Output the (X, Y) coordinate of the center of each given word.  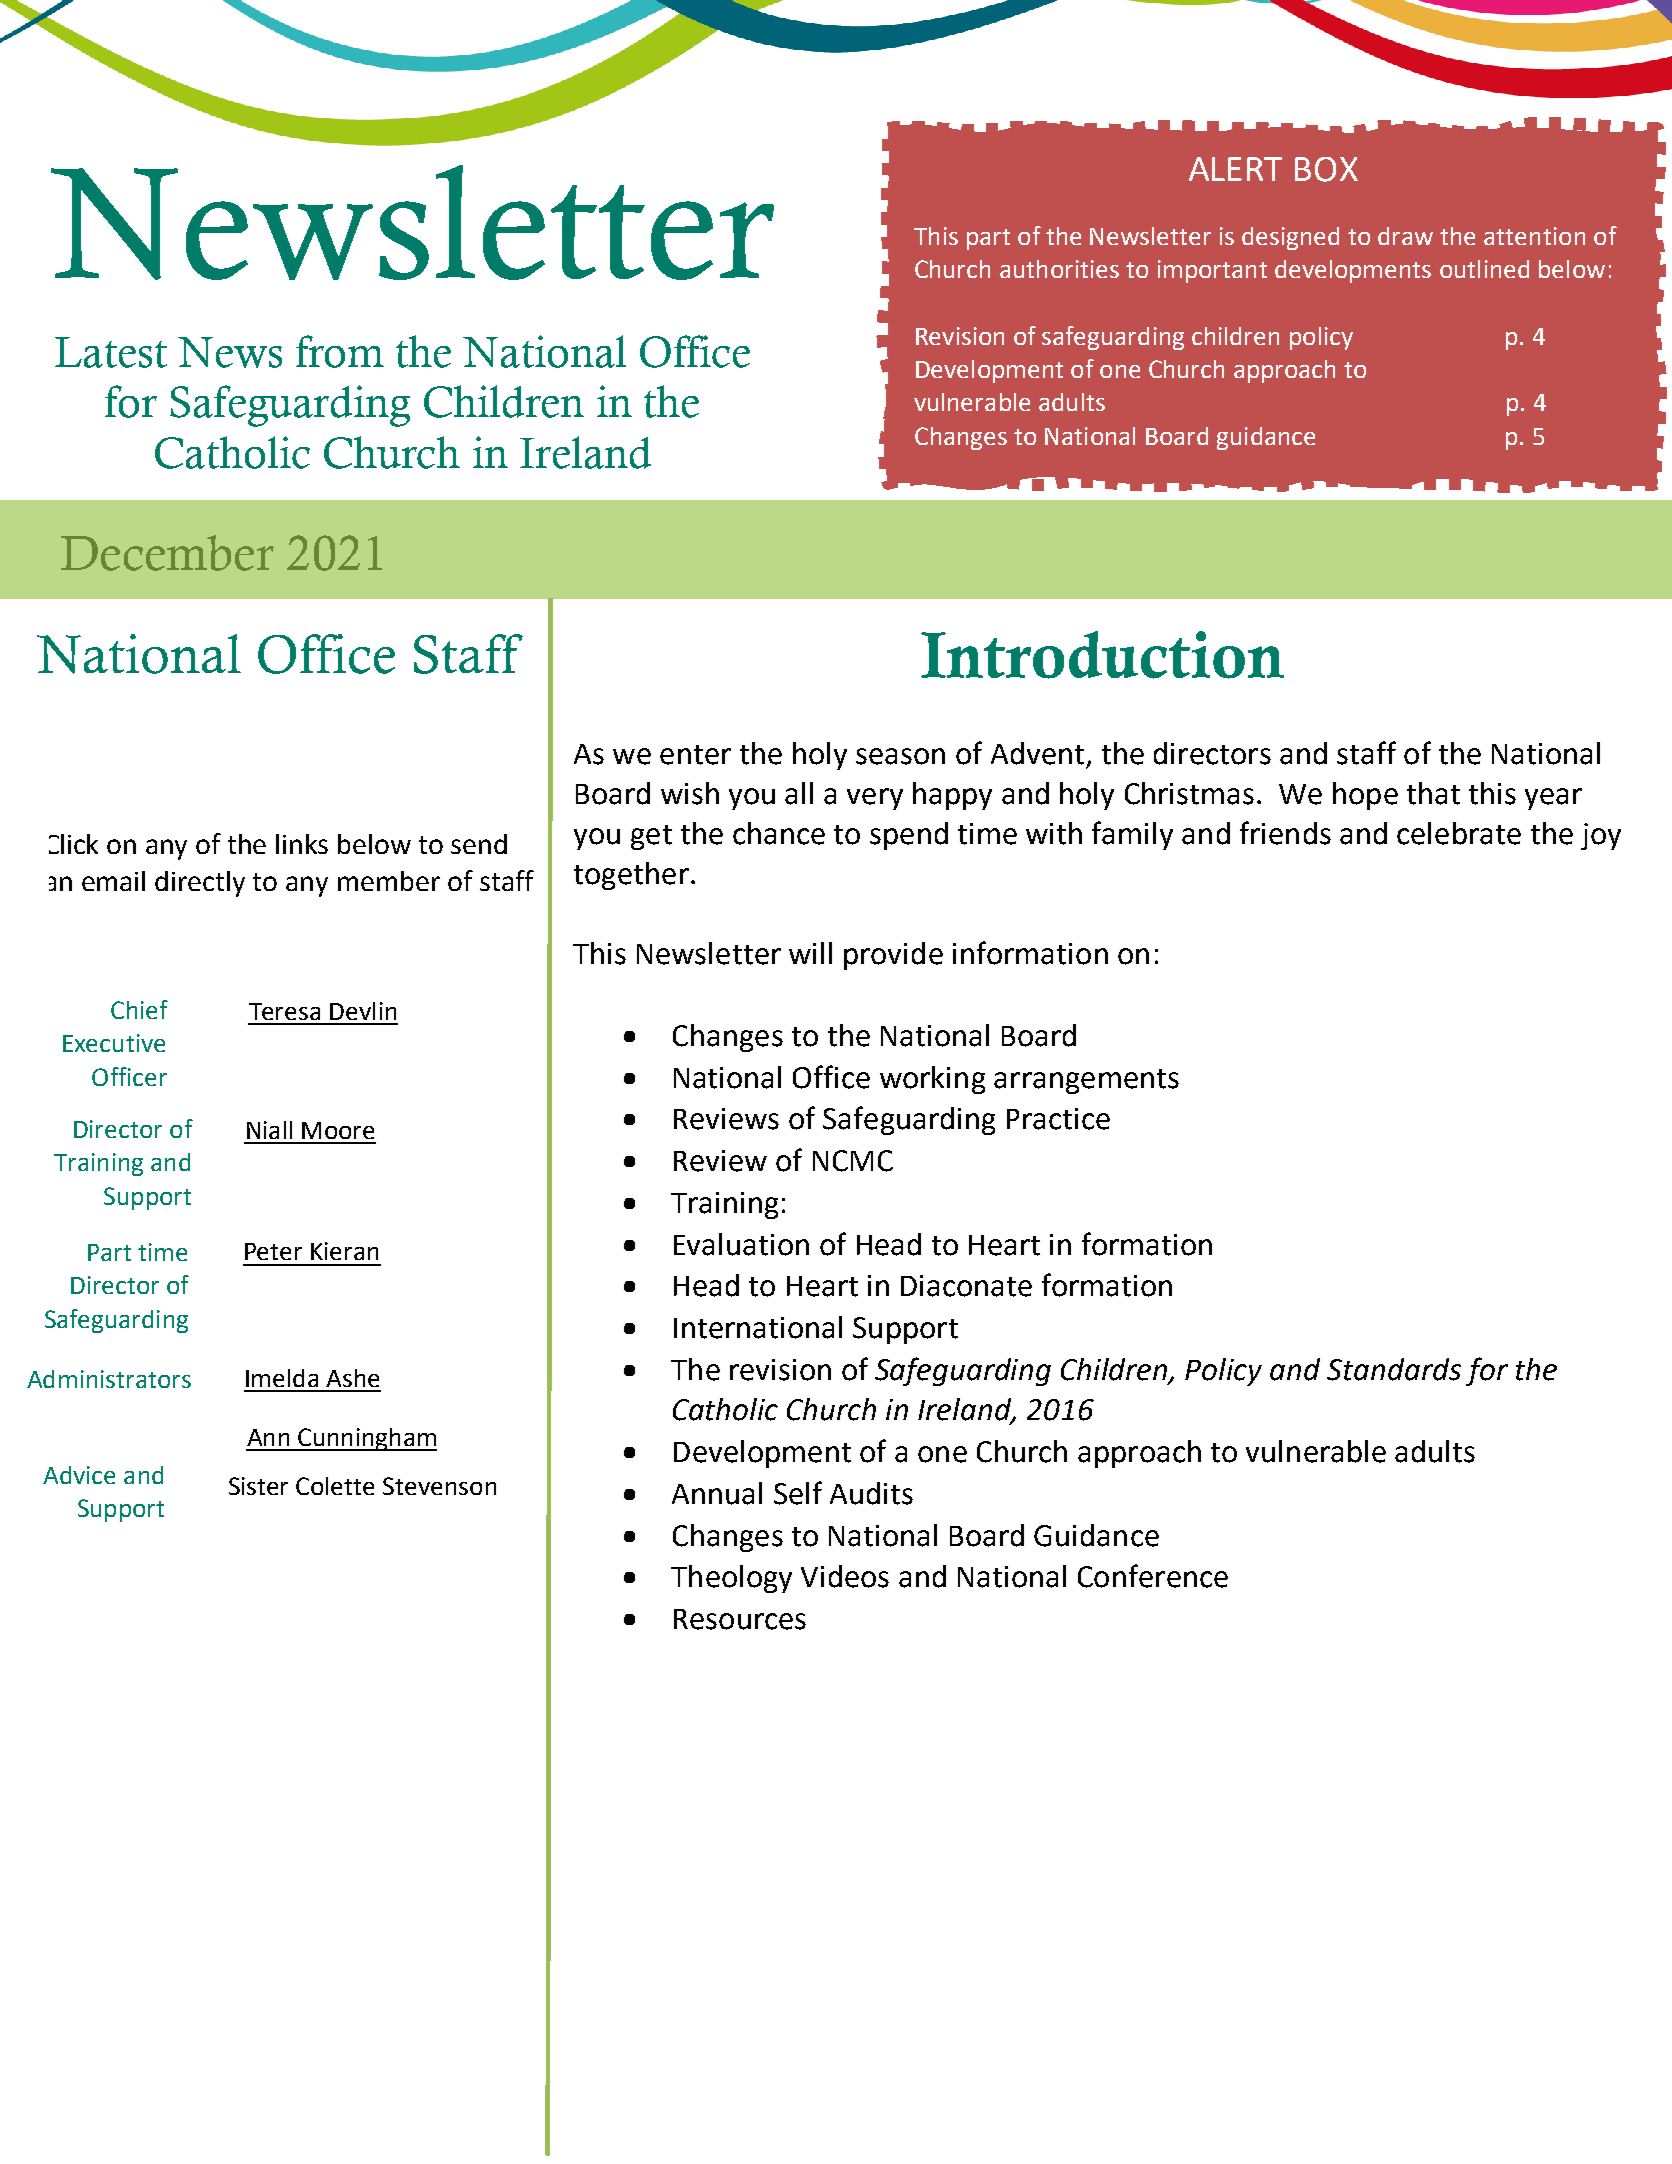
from (340, 351)
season (900, 756)
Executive (114, 1043)
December (167, 553)
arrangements (1086, 1081)
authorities (1059, 269)
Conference (1153, 1576)
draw (1405, 236)
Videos (845, 1576)
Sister (258, 1486)
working (932, 1080)
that (1433, 793)
